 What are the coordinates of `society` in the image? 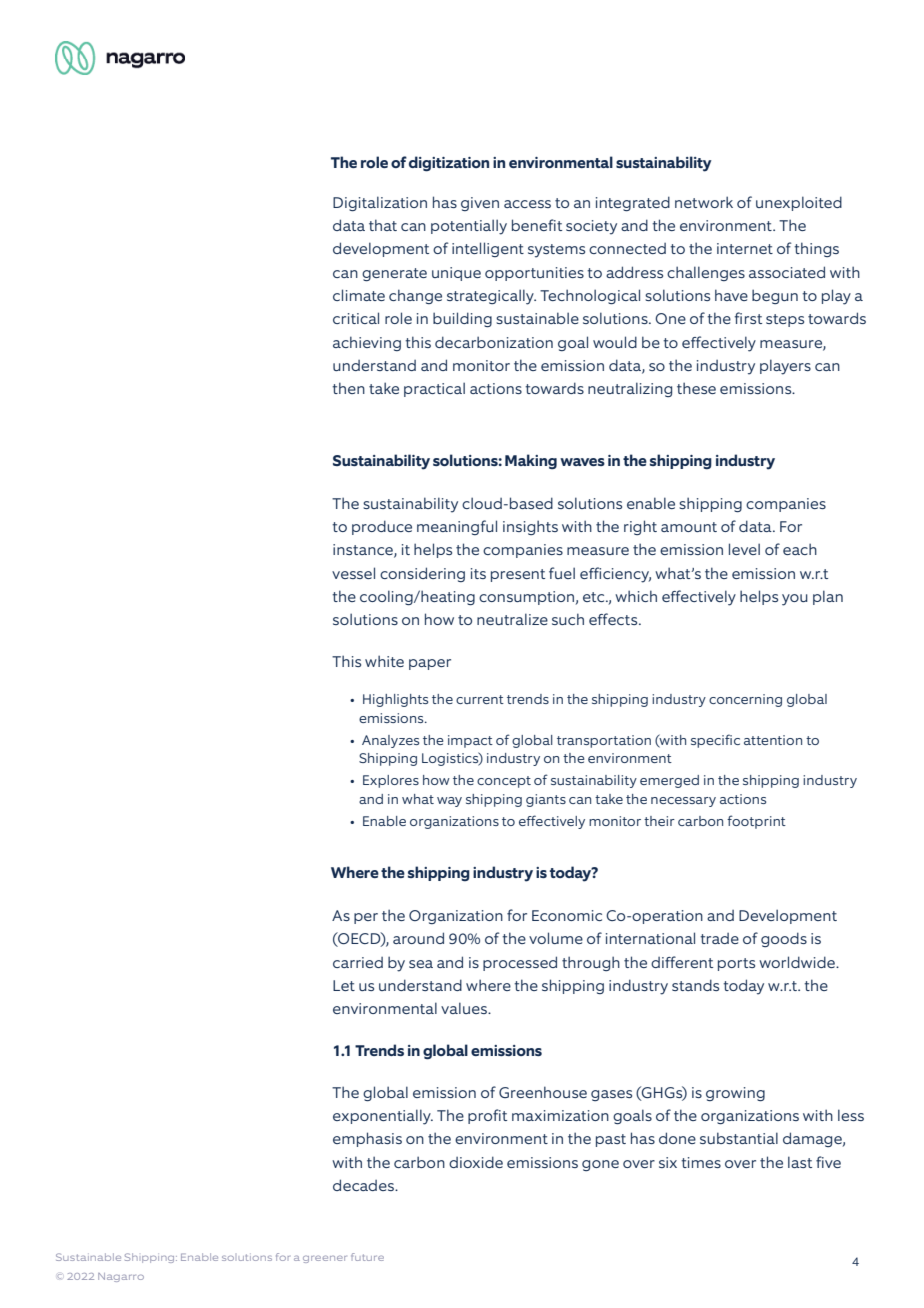 It's located at (591, 227).
